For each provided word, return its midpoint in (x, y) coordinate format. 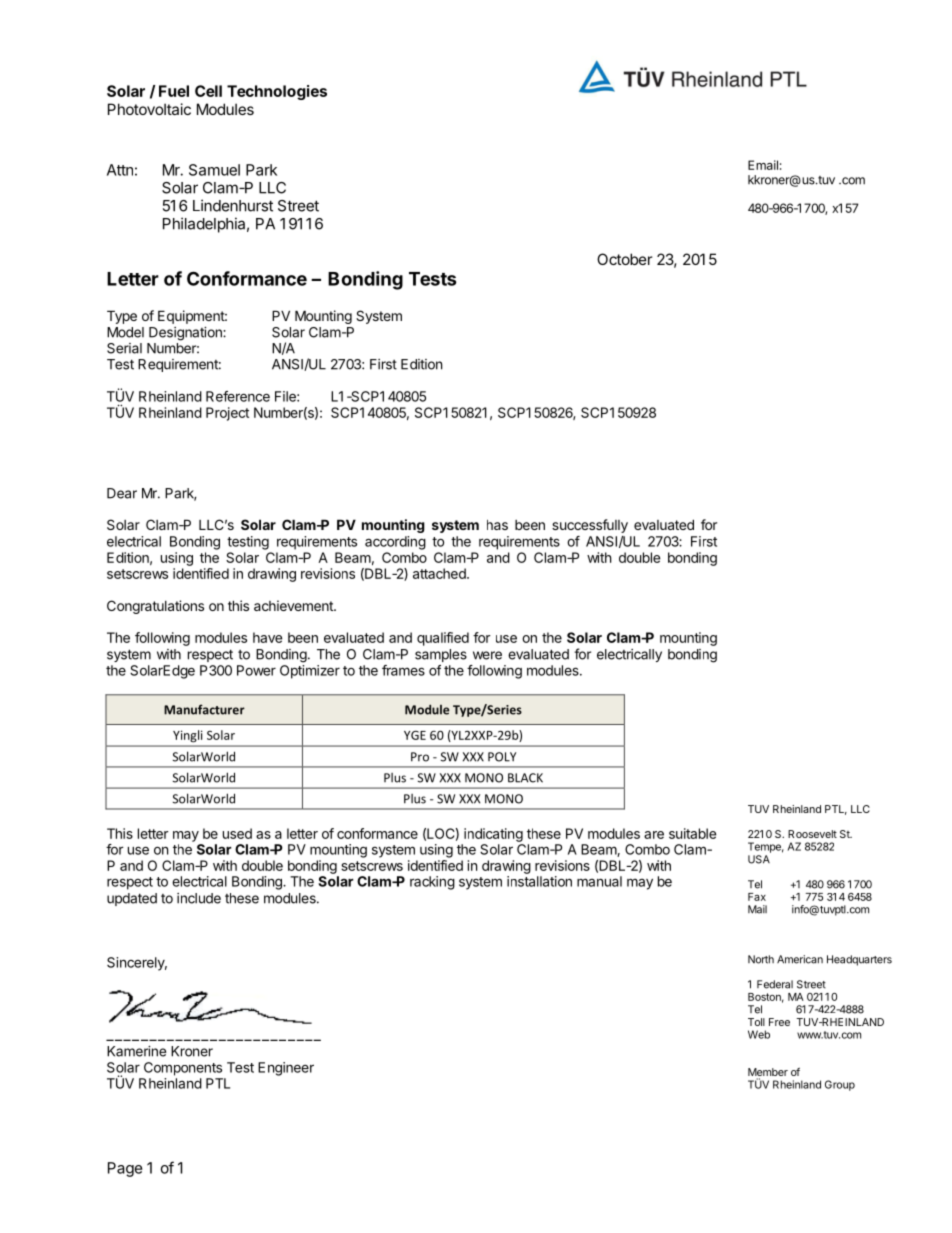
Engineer (286, 1069)
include (199, 898)
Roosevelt (812, 834)
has (497, 525)
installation (539, 881)
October (624, 259)
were (487, 655)
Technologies (277, 92)
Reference (238, 396)
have (267, 637)
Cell (208, 91)
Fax (757, 897)
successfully (590, 526)
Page (125, 1169)
